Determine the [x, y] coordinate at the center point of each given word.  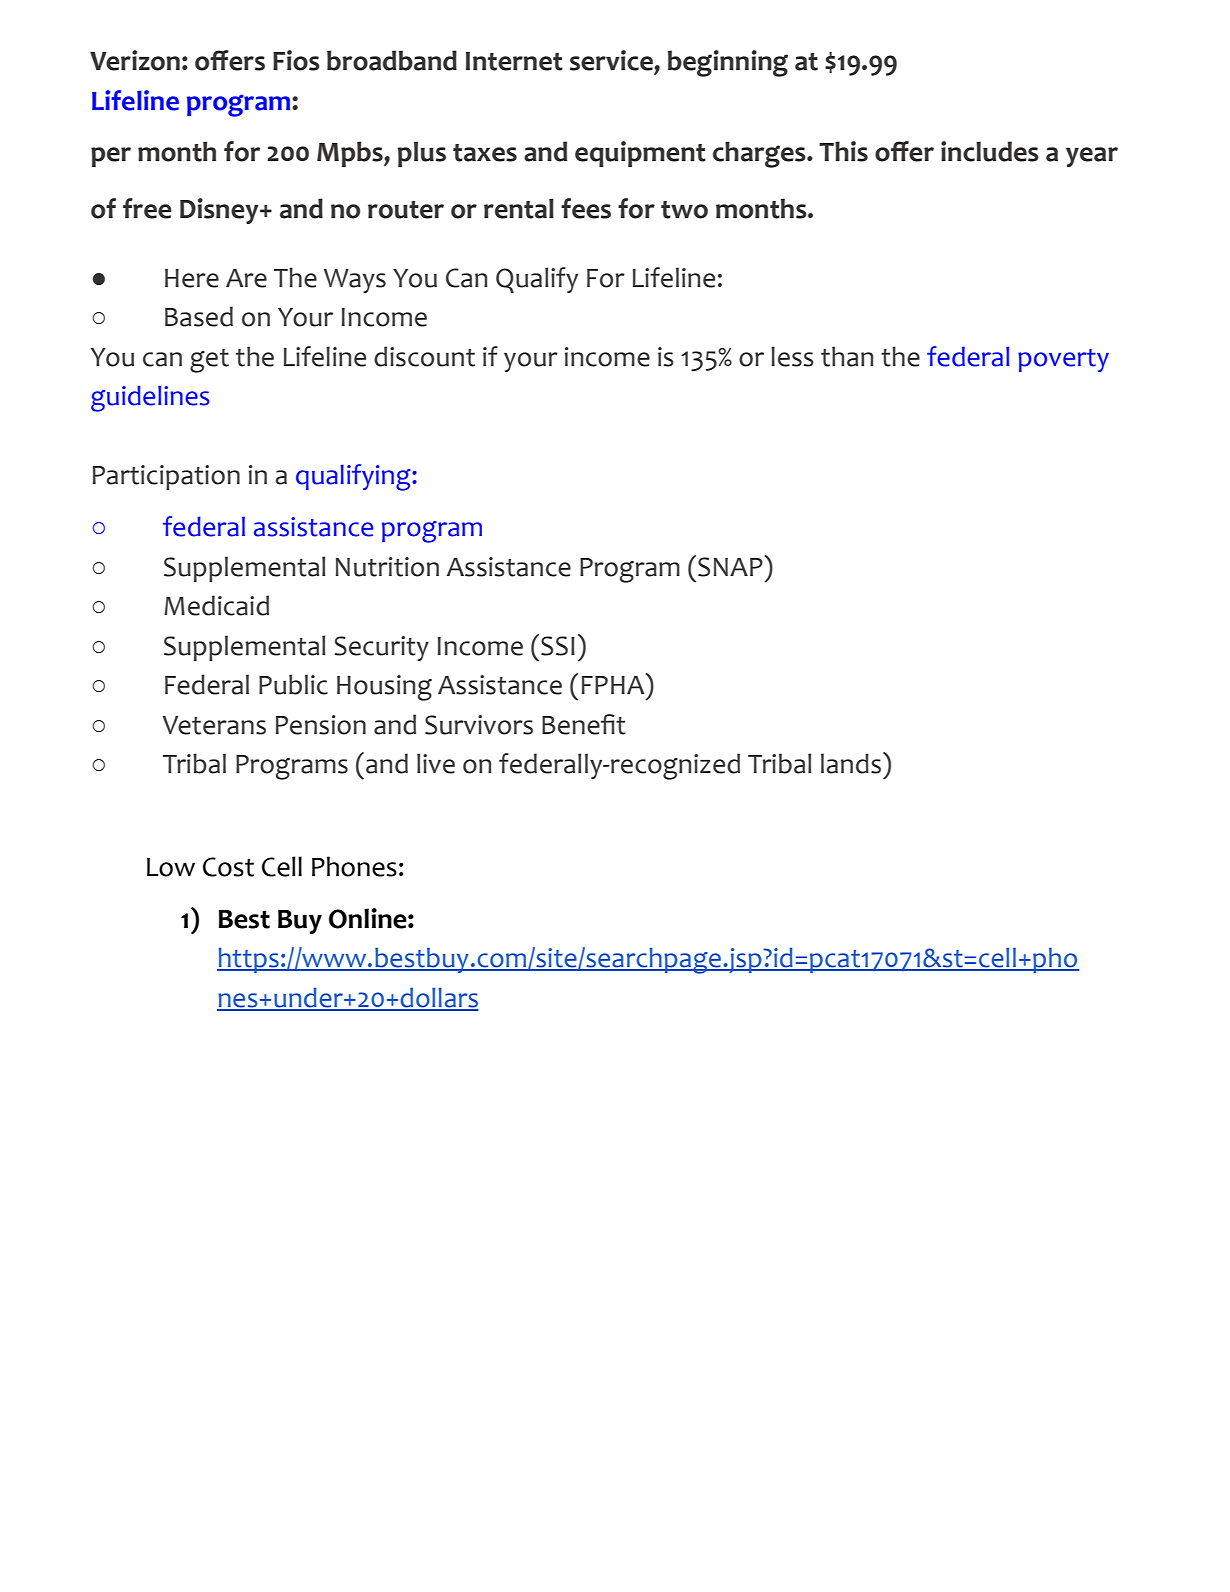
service [612, 60]
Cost [228, 867]
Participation [166, 477]
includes [990, 151]
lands [851, 763]
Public [293, 684]
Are [246, 278]
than [847, 356]
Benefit [584, 724]
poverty [1063, 360]
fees [586, 208]
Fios [296, 60]
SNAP [731, 566]
